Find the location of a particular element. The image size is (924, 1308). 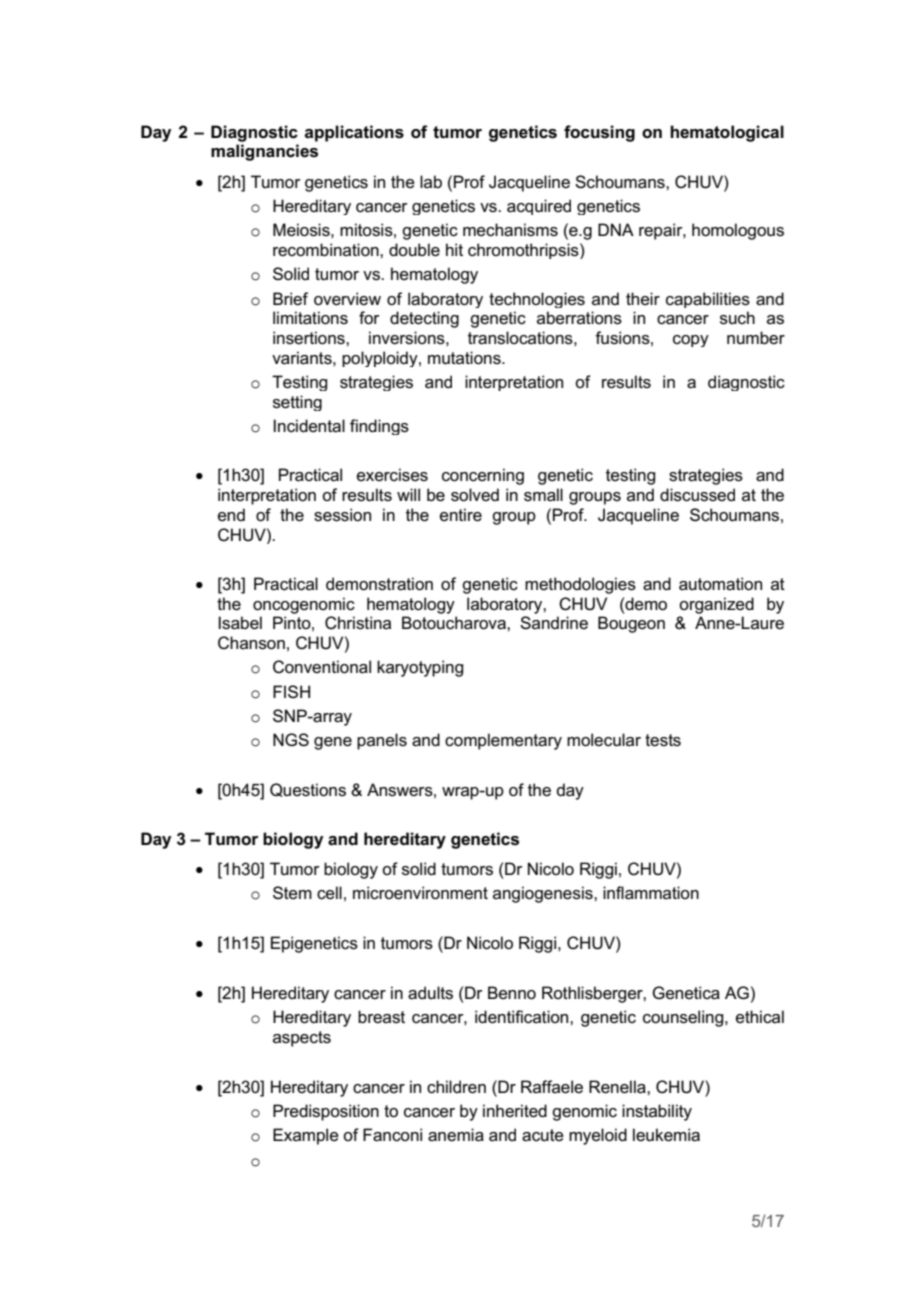

Conventional is located at coordinates (322, 667).
